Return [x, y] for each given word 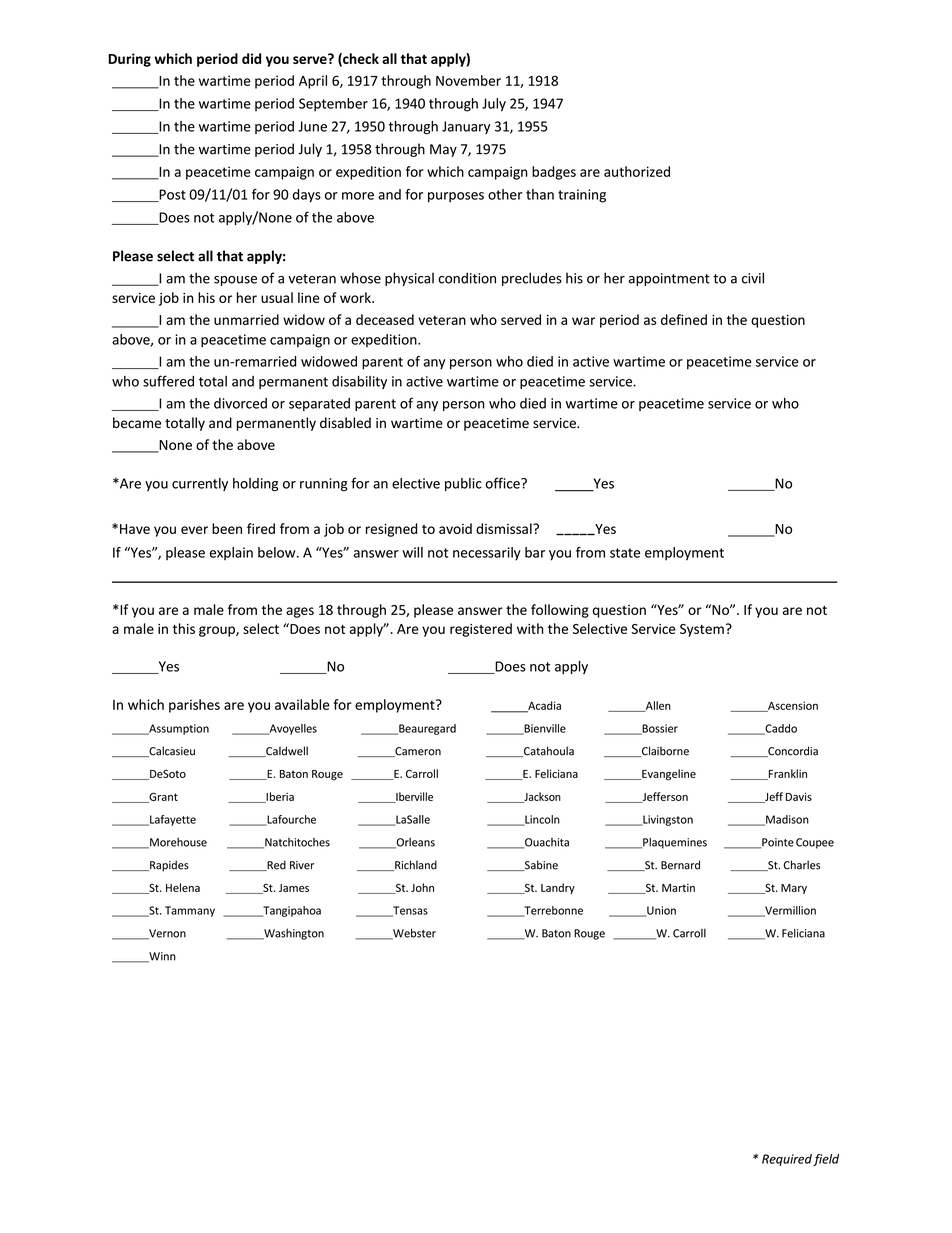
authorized [637, 171]
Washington [293, 934]
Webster [413, 934]
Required [787, 1160]
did [251, 58]
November [468, 80]
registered [481, 630]
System [702, 630]
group [218, 631]
